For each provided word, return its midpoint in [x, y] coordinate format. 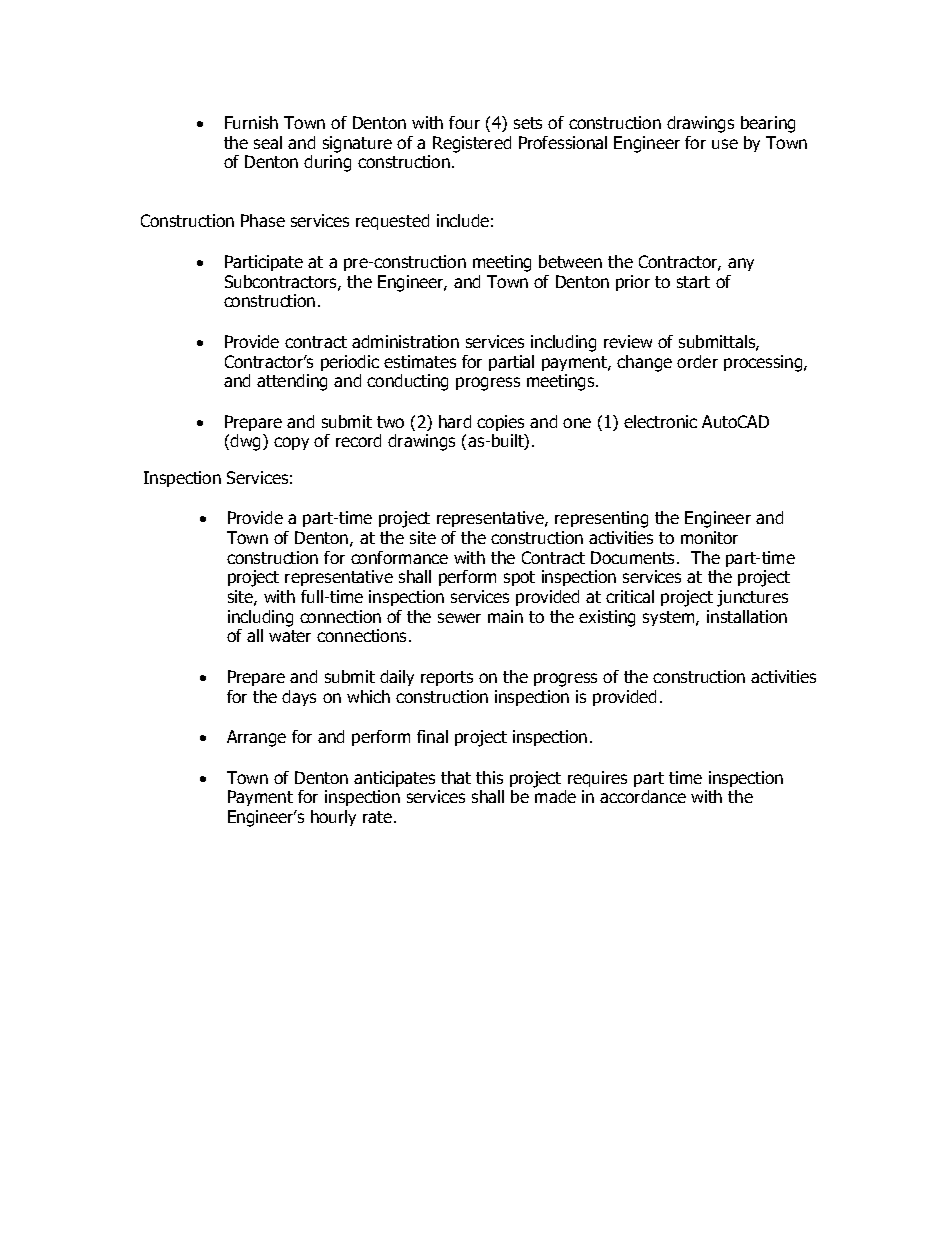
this [489, 777]
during [327, 163]
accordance [643, 796]
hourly [333, 818]
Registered [472, 144]
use [725, 144]
